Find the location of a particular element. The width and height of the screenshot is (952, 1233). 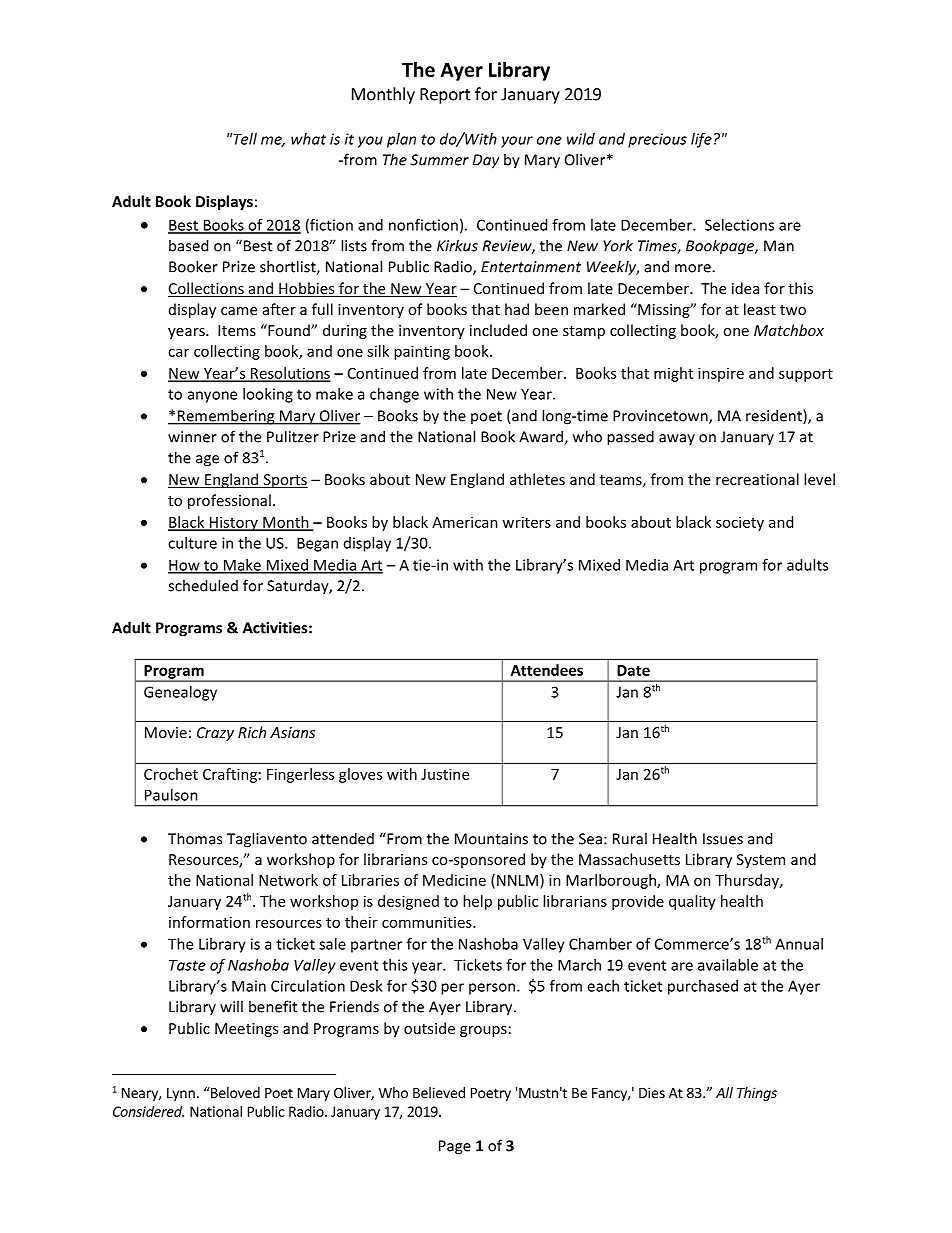

Award is located at coordinates (542, 437).
